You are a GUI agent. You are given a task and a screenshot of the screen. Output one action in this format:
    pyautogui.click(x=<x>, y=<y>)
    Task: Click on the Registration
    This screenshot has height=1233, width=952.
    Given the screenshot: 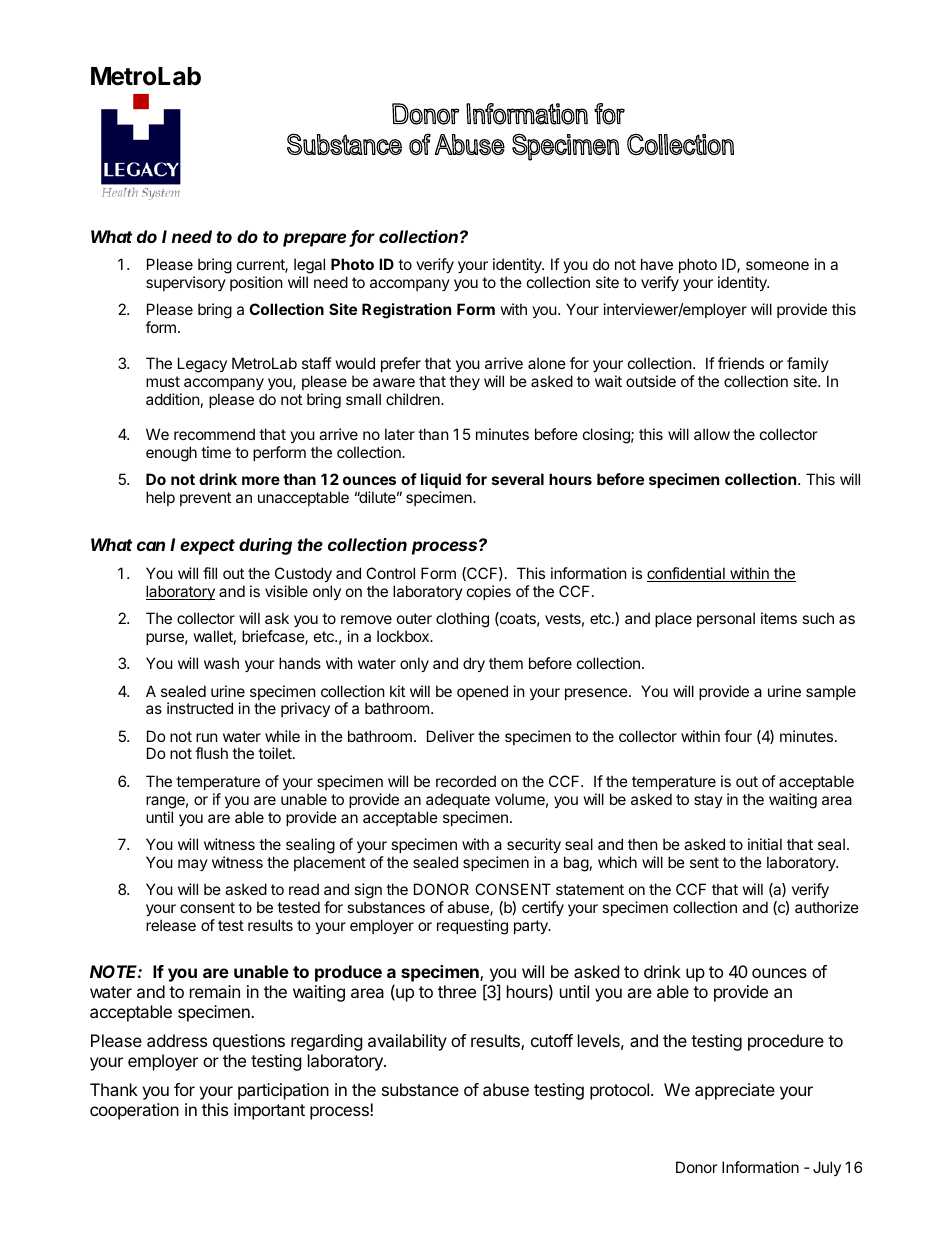 What is the action you would take?
    pyautogui.click(x=406, y=311)
